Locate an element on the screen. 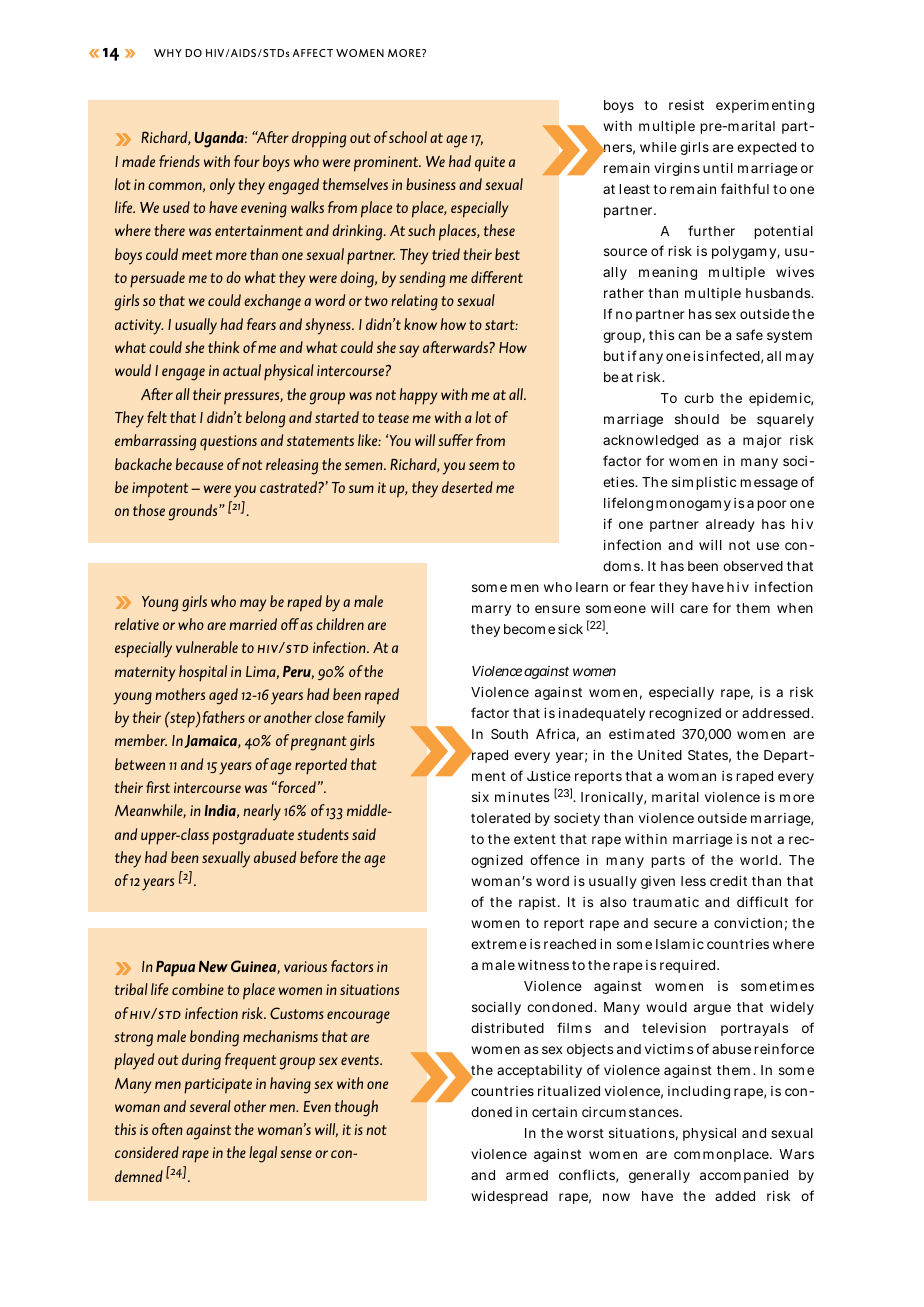  legal is located at coordinates (263, 1154).
